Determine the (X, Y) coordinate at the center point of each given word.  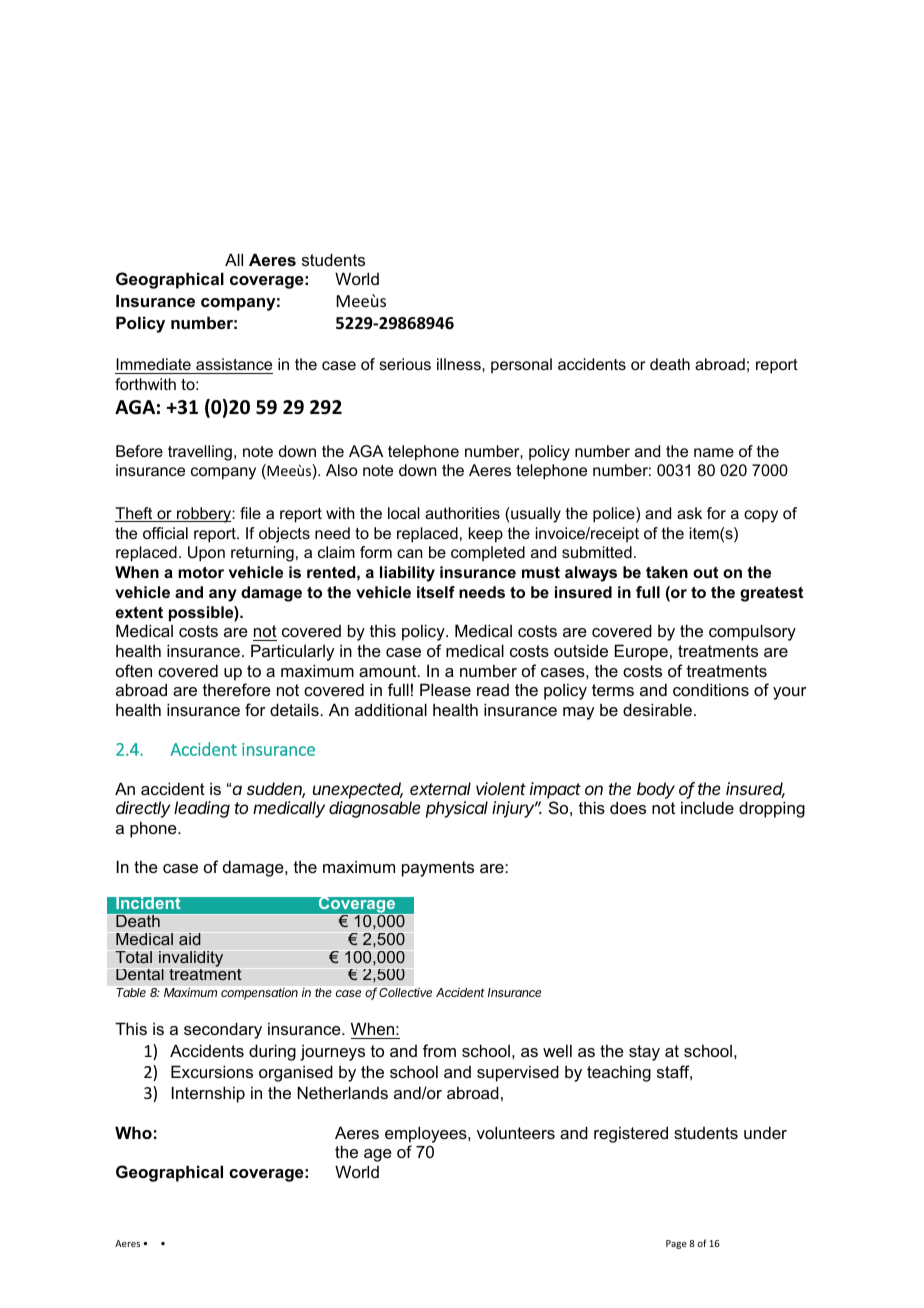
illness (460, 364)
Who (133, 1132)
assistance (233, 366)
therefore (237, 689)
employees (427, 1134)
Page (676, 1244)
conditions (711, 689)
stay (644, 1053)
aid (190, 939)
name (714, 452)
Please (445, 689)
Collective (405, 992)
